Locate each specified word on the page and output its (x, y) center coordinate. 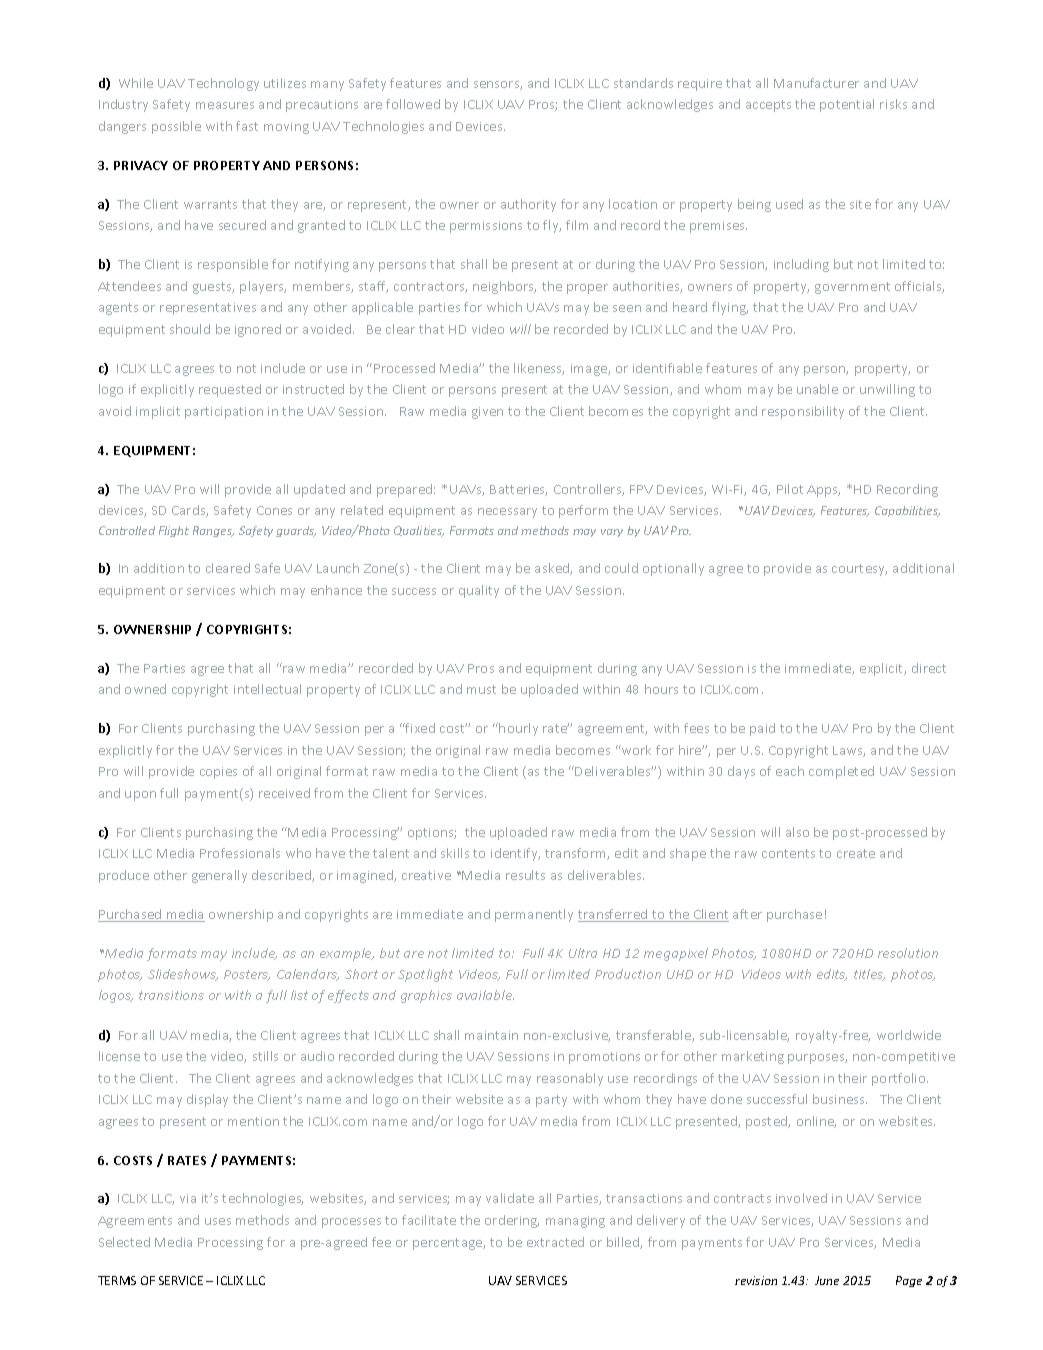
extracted (555, 1242)
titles (869, 975)
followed (413, 104)
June (827, 1280)
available (485, 995)
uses (218, 1221)
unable (817, 389)
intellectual (267, 689)
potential (847, 105)
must (481, 689)
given (487, 413)
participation (224, 413)
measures (225, 105)
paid (762, 729)
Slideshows (183, 975)
